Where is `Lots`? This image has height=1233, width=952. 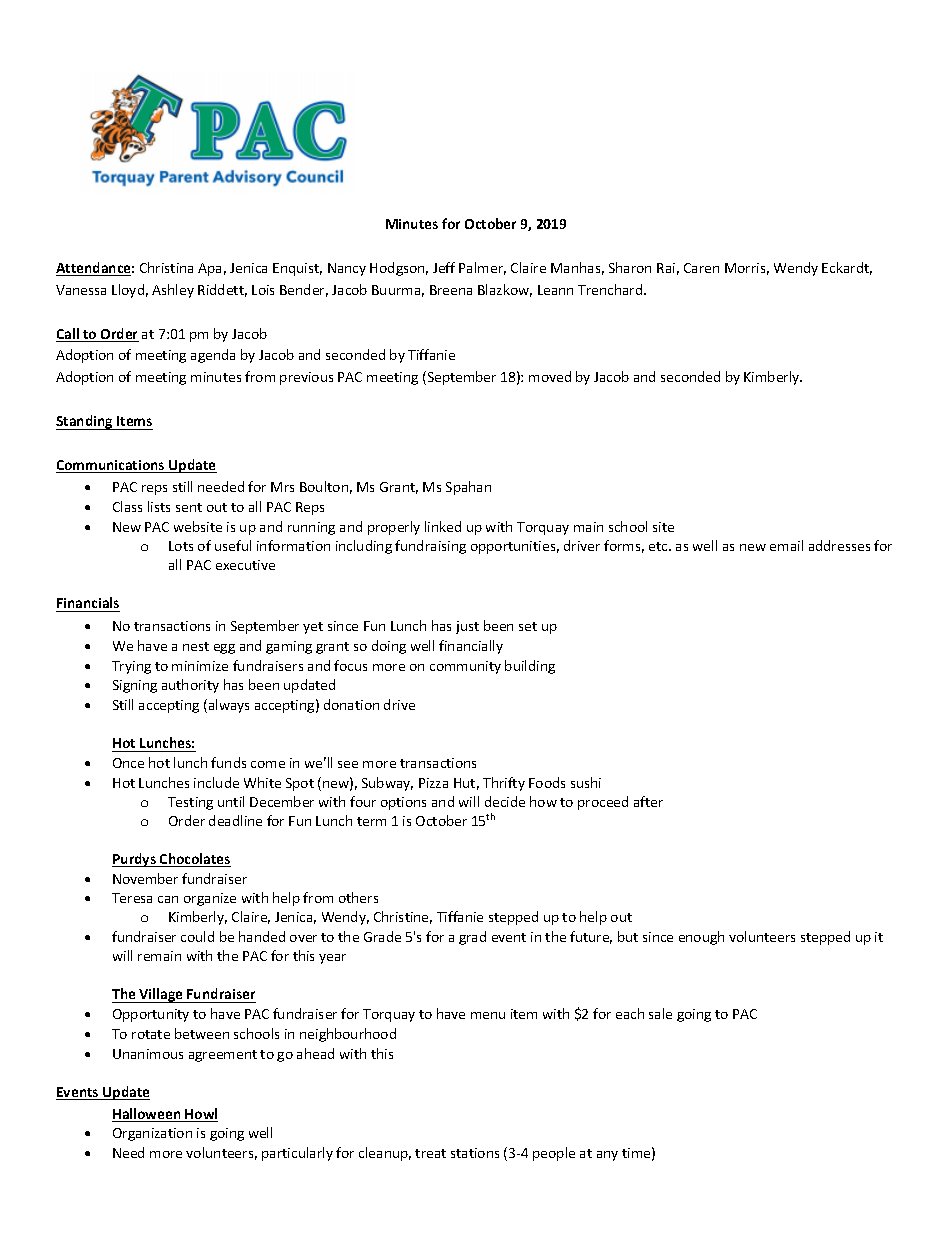
Lots is located at coordinates (181, 546).
